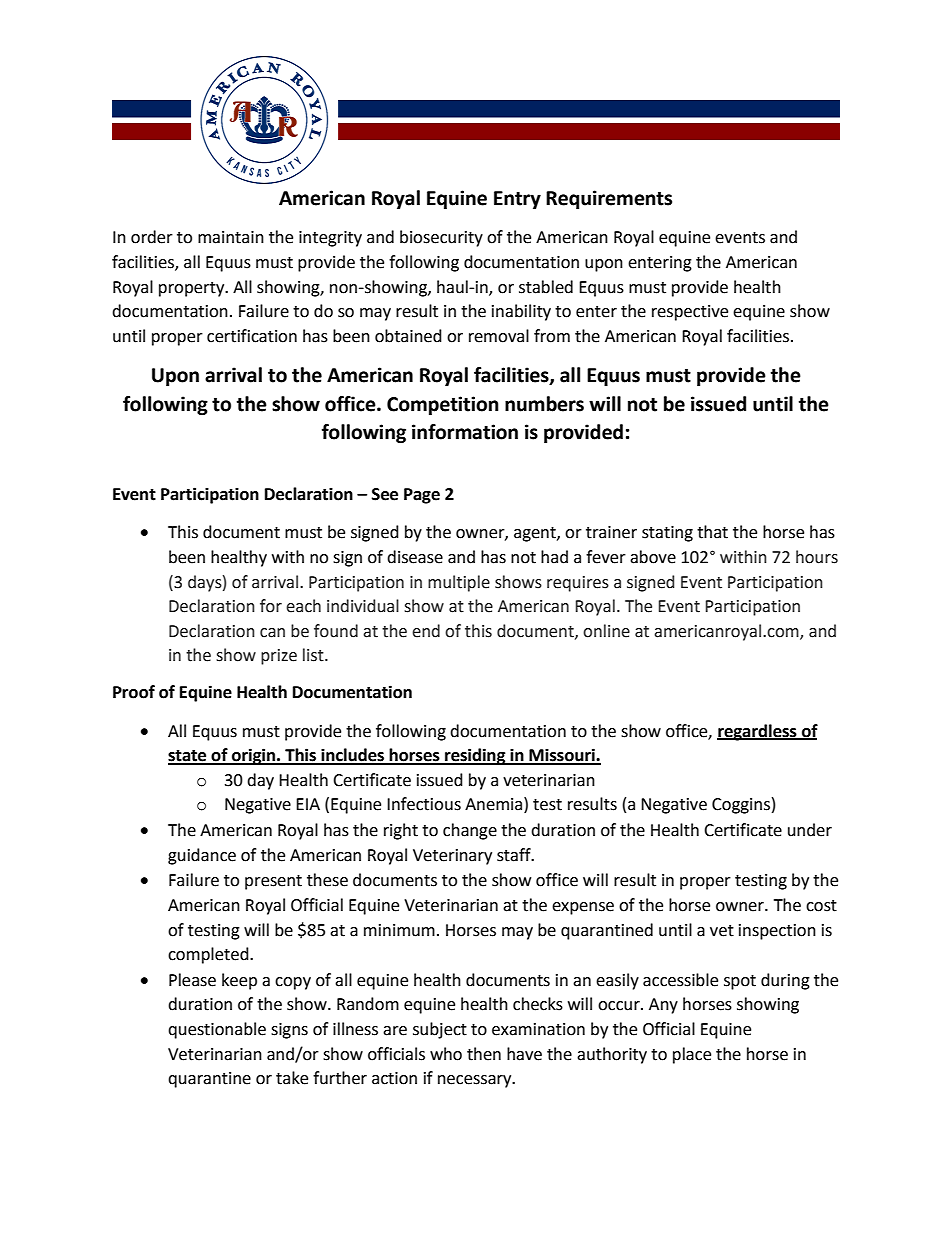  I want to click on regardless, so click(758, 732).
